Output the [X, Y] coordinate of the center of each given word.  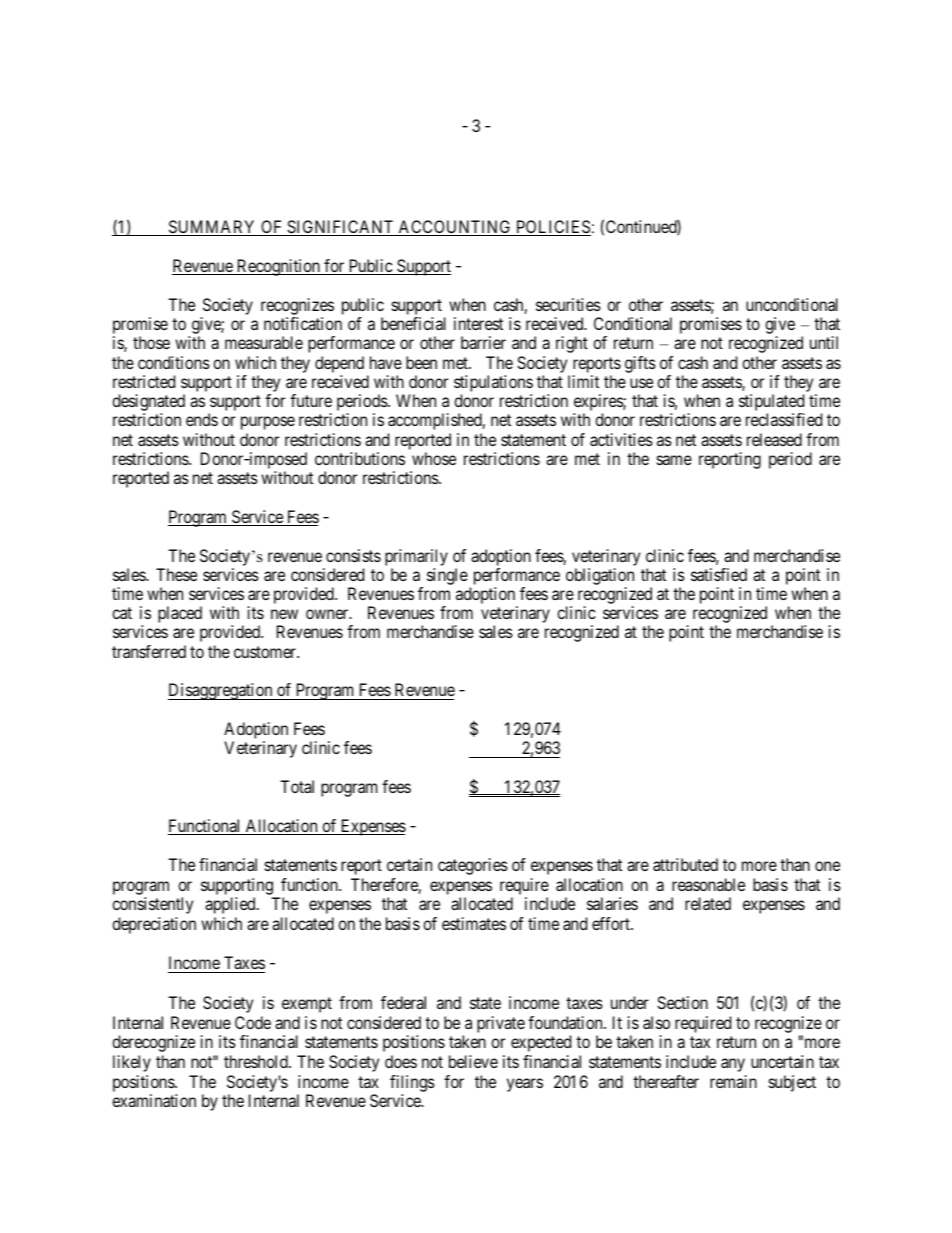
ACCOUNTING [455, 228]
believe [473, 1061]
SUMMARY [212, 228]
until [824, 342]
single [447, 576]
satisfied [719, 574]
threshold [257, 1061]
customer [266, 652]
